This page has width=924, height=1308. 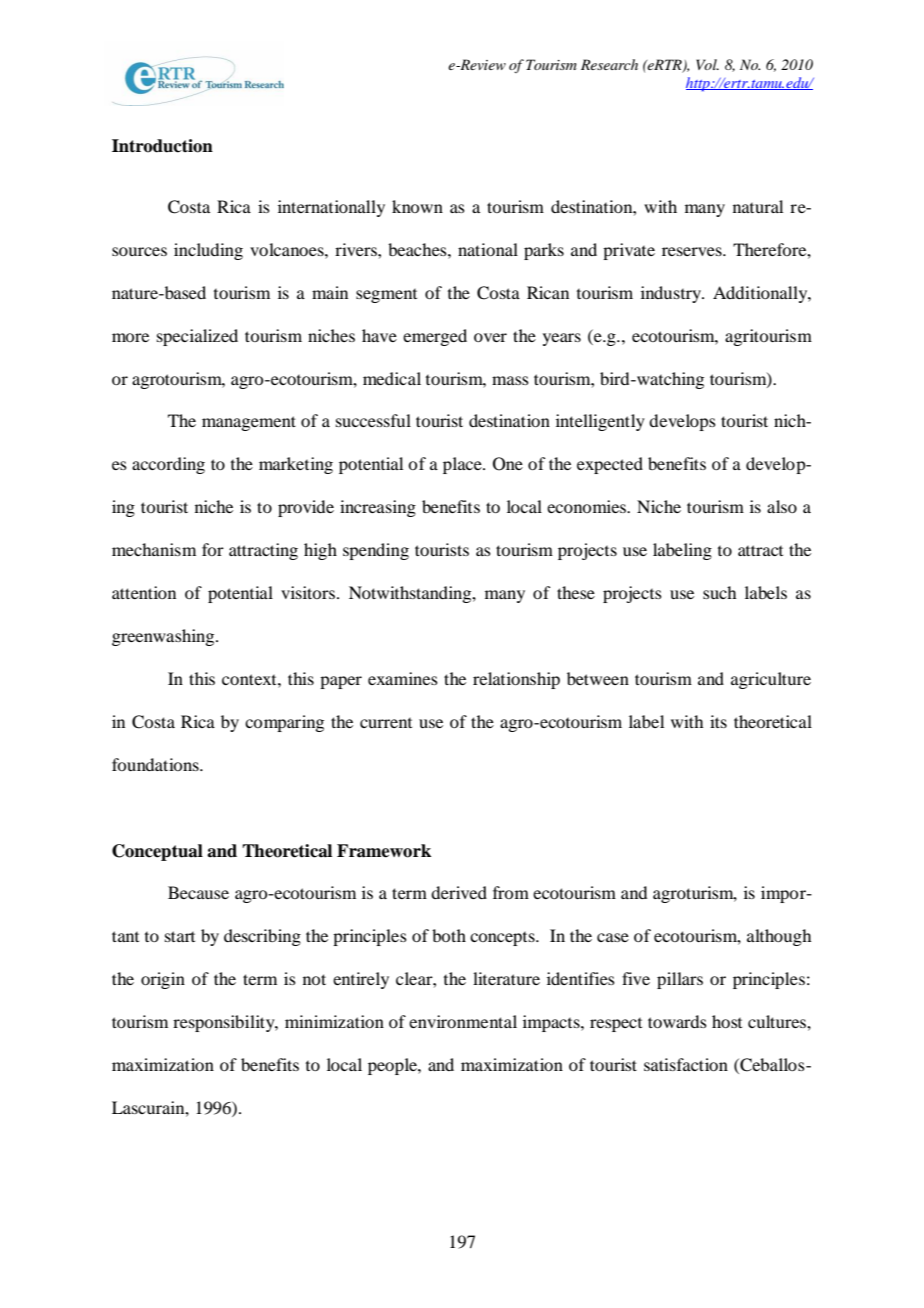 What do you see at coordinates (463, 1021) in the page?
I see `environmental` at bounding box center [463, 1021].
